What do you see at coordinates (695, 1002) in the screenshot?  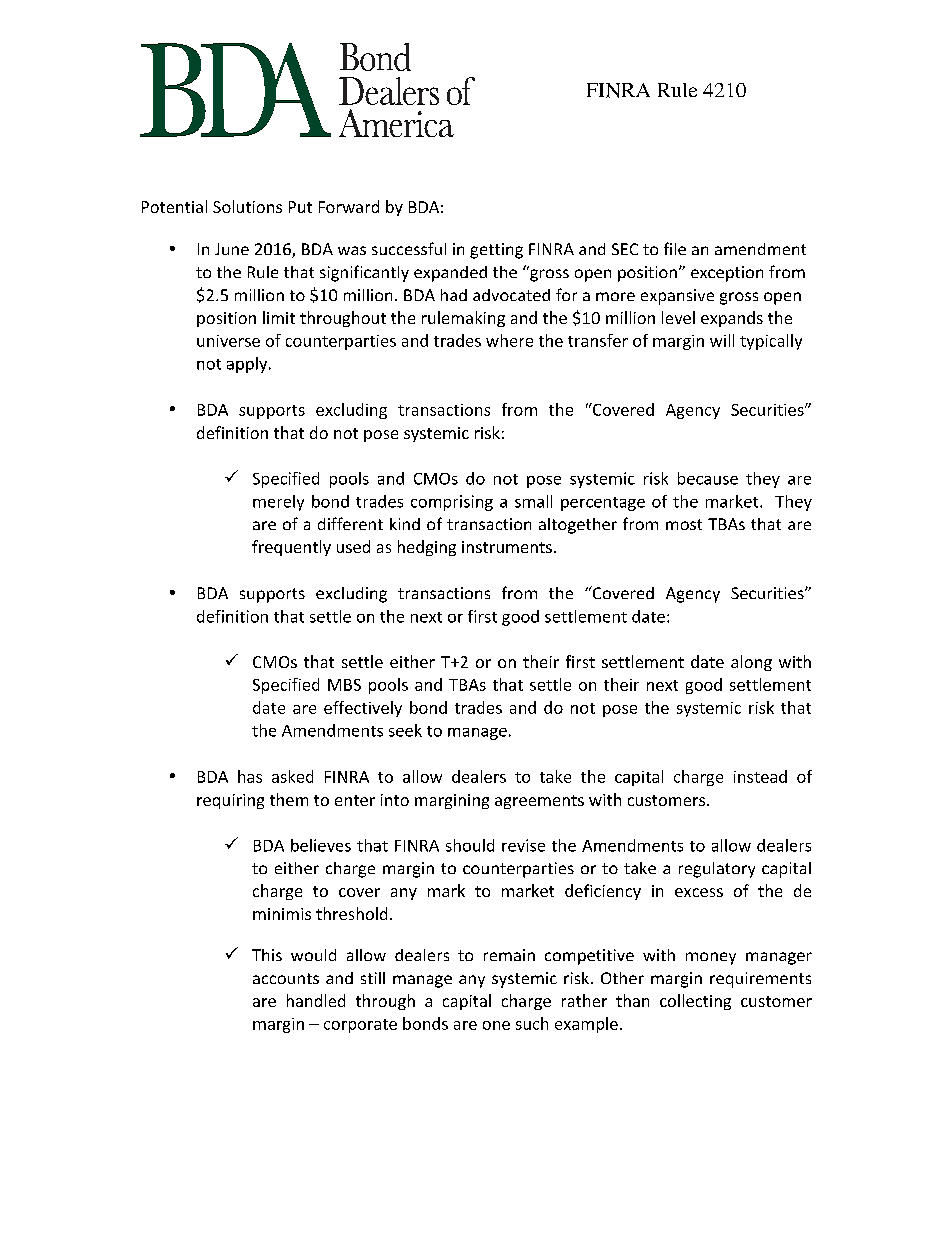 I see `collecting` at bounding box center [695, 1002].
